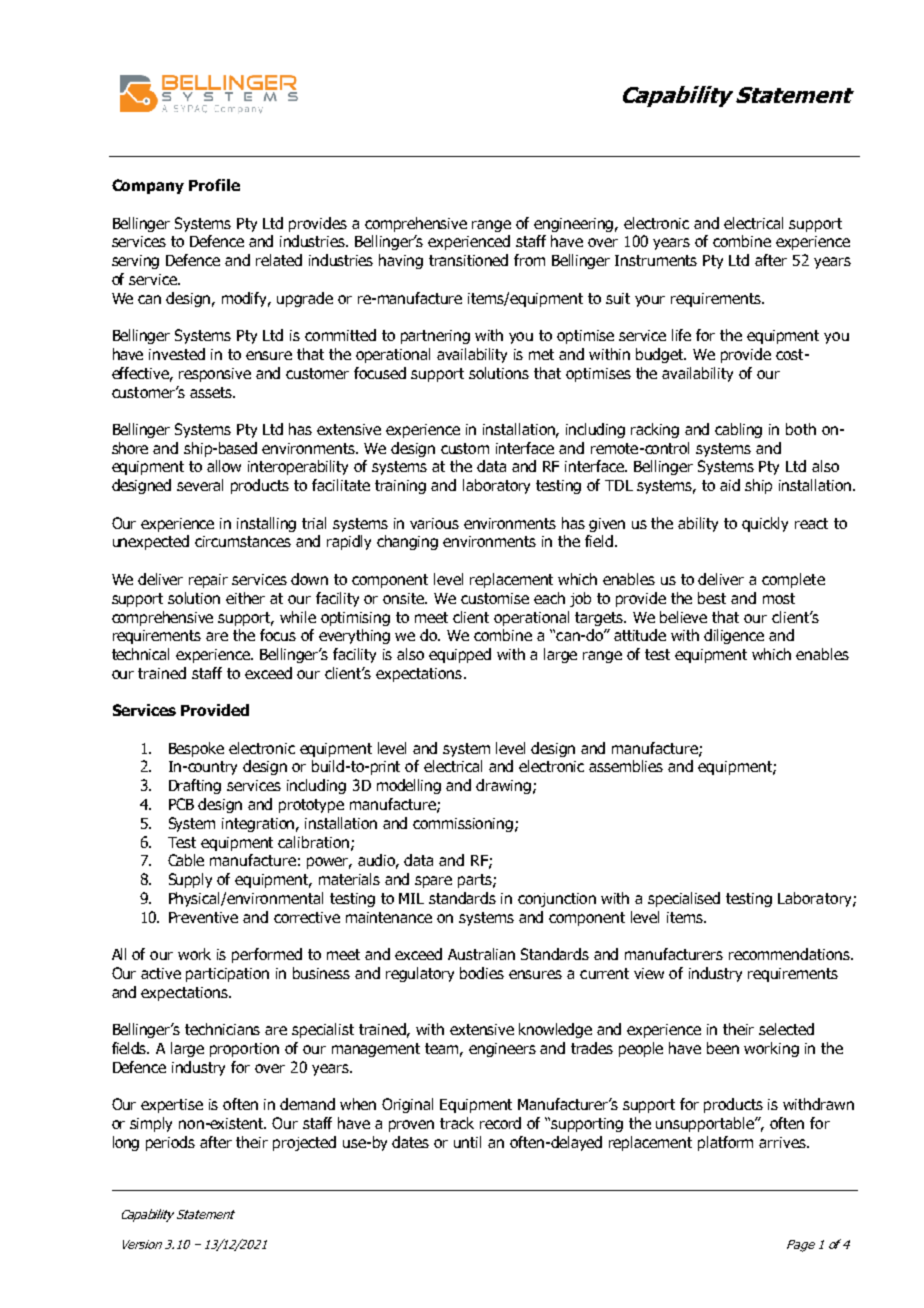  What do you see at coordinates (457, 1123) in the document?
I see `track` at bounding box center [457, 1123].
